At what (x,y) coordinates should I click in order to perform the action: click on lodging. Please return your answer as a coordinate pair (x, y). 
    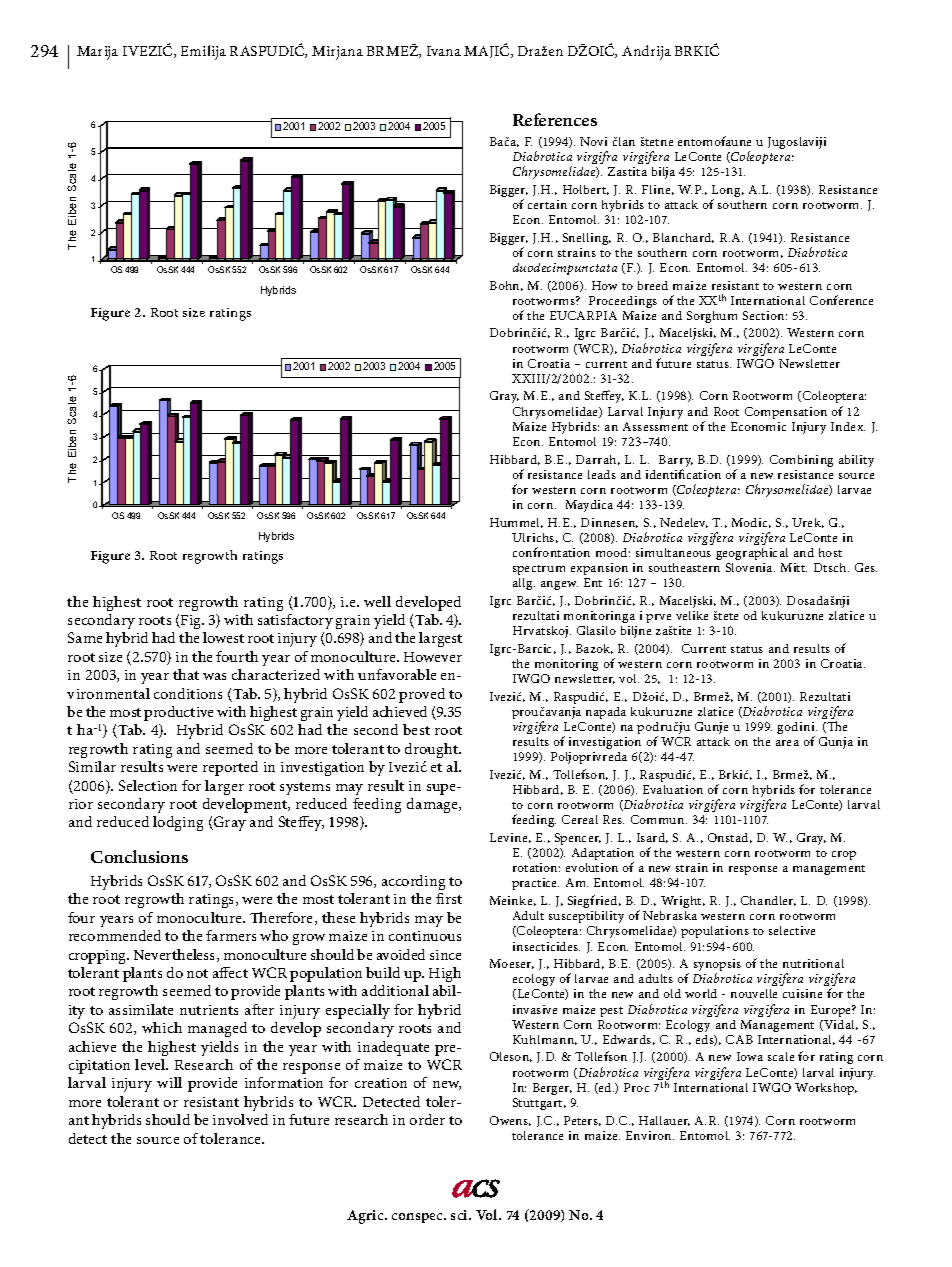
    Looking at the image, I should click on (178, 823).
